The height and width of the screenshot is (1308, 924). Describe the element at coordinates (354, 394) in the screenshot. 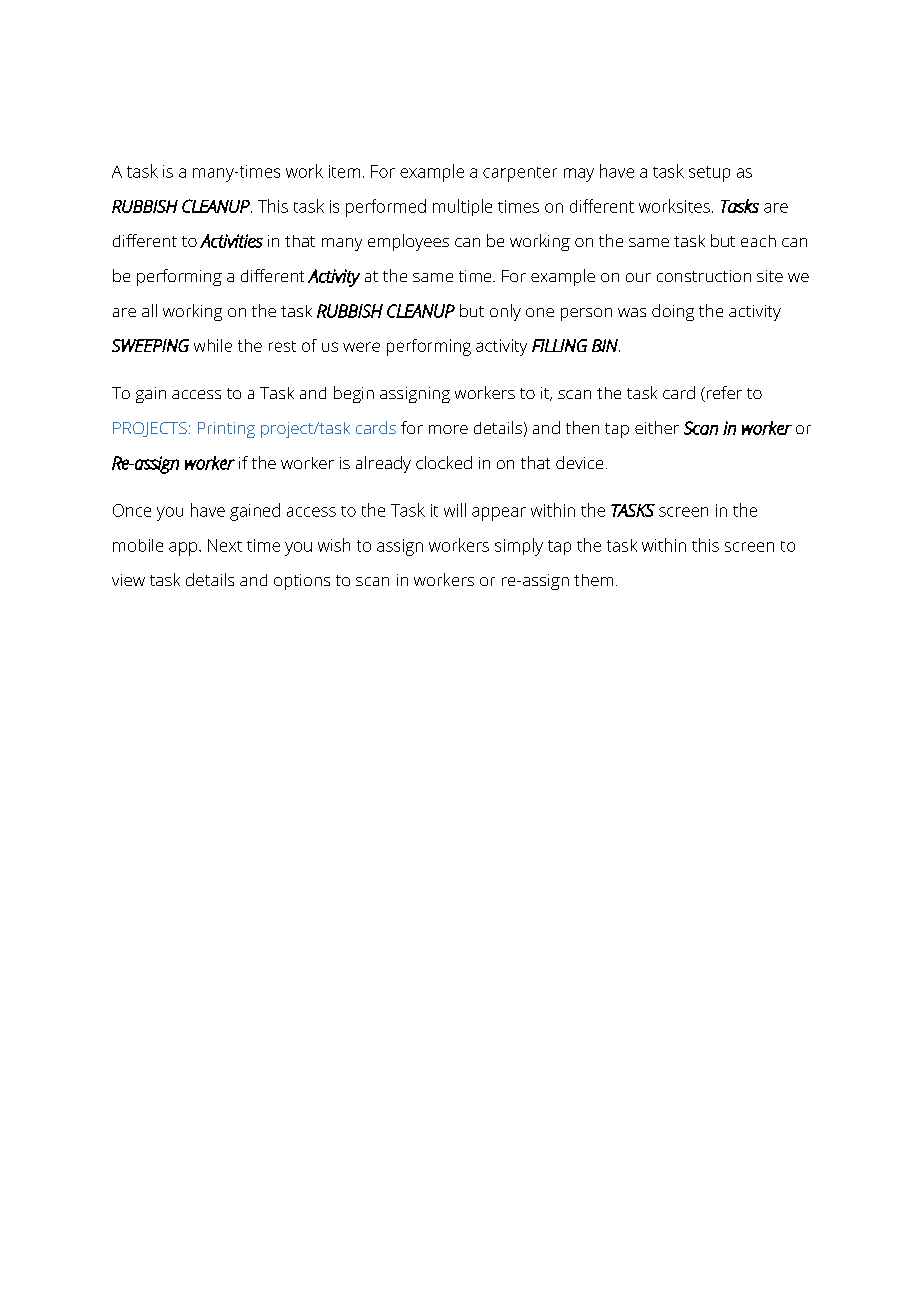

I see `begin` at that location.
